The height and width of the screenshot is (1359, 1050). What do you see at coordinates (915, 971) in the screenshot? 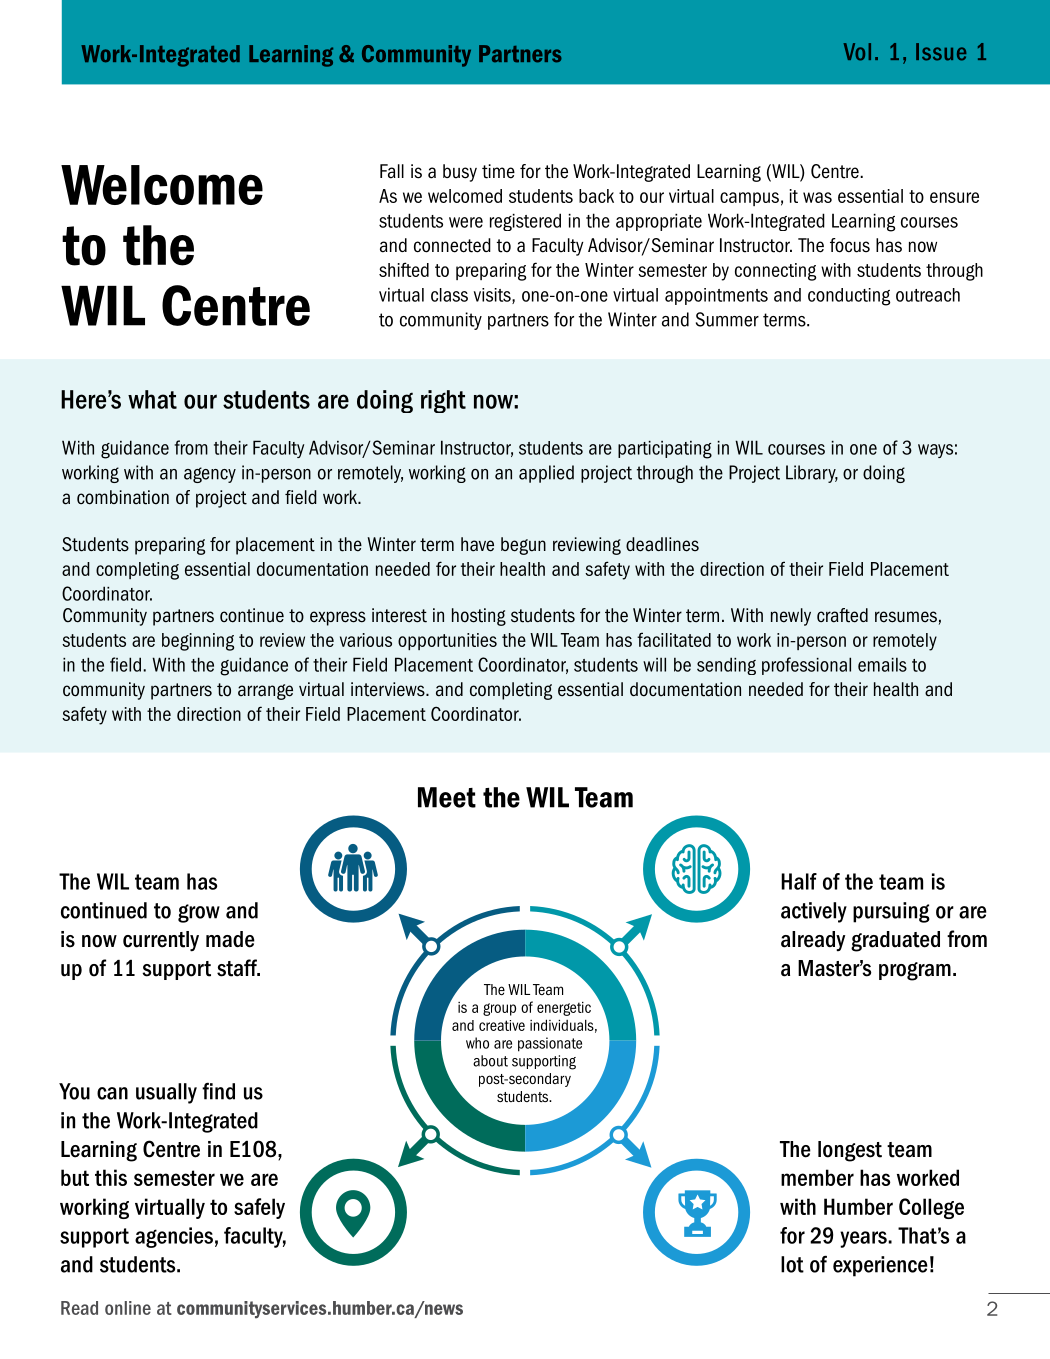
I see `program` at bounding box center [915, 971].
